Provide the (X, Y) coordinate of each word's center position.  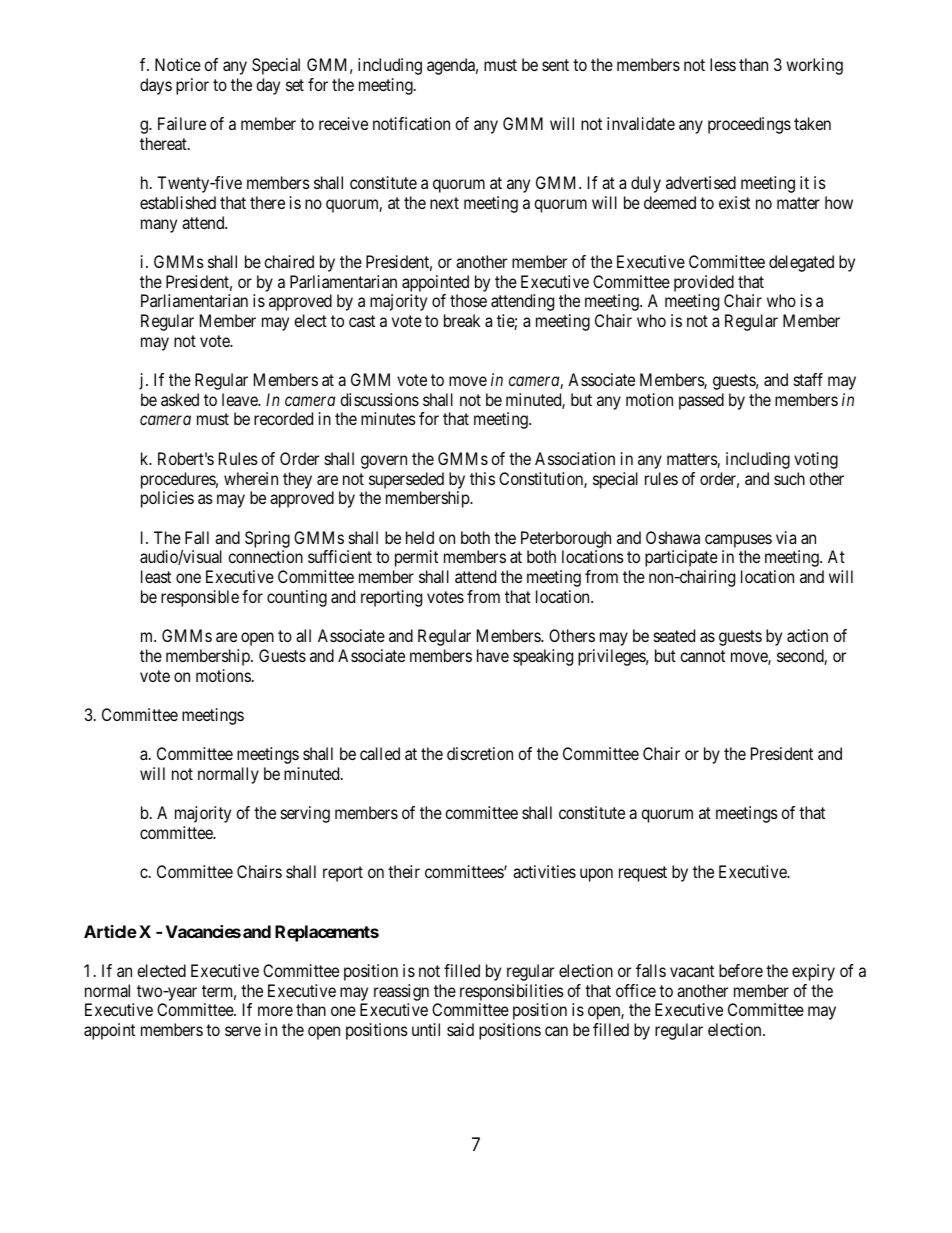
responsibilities (512, 992)
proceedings (749, 125)
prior (192, 86)
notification (411, 123)
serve (243, 1031)
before (741, 970)
